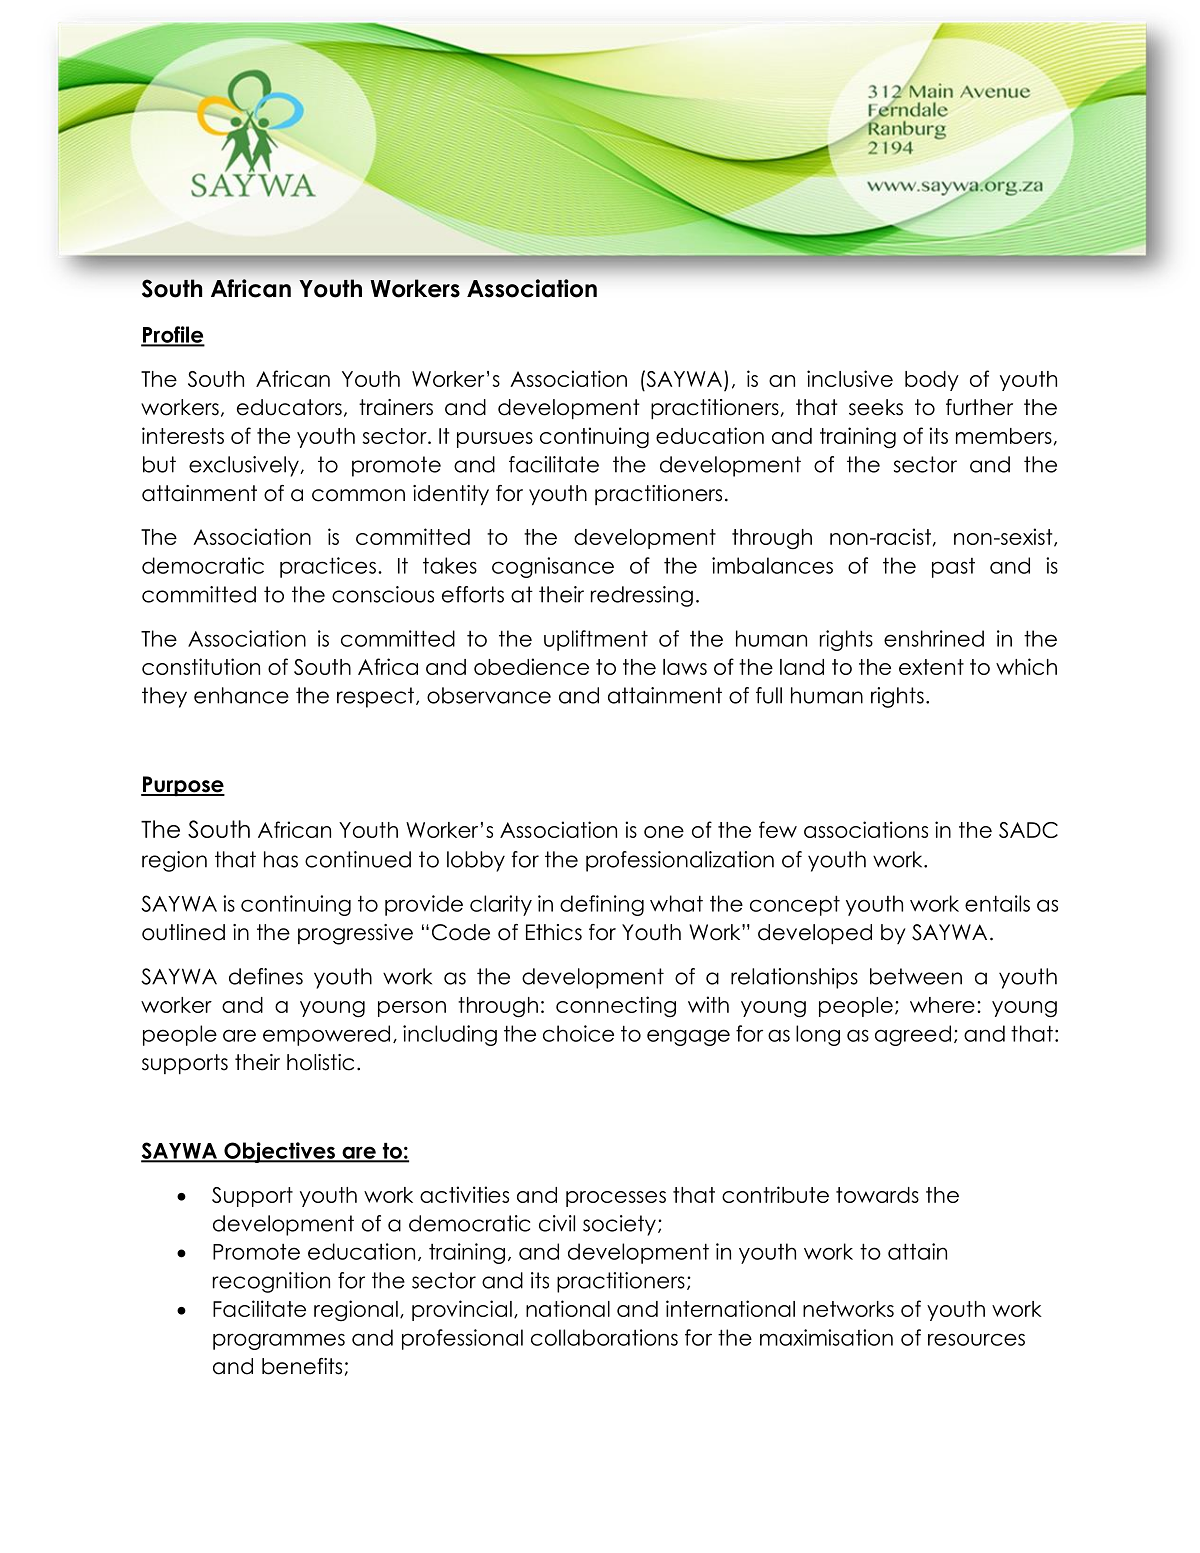 This document has width=1200, height=1553. What do you see at coordinates (997, 903) in the document?
I see `entails` at bounding box center [997, 903].
